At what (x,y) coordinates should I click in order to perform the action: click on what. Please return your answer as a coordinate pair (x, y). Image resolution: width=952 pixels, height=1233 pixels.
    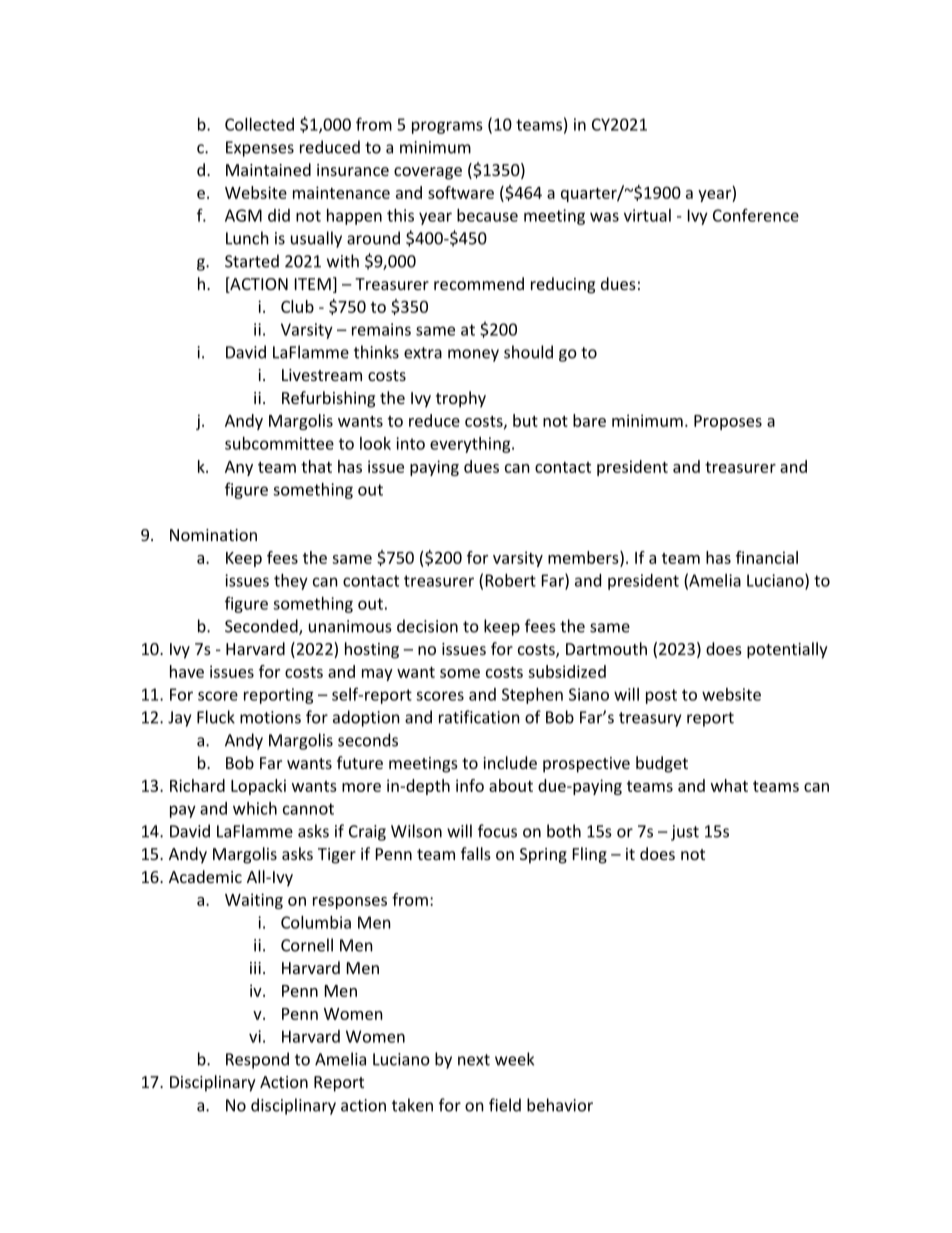
    Looking at the image, I should click on (729, 785).
